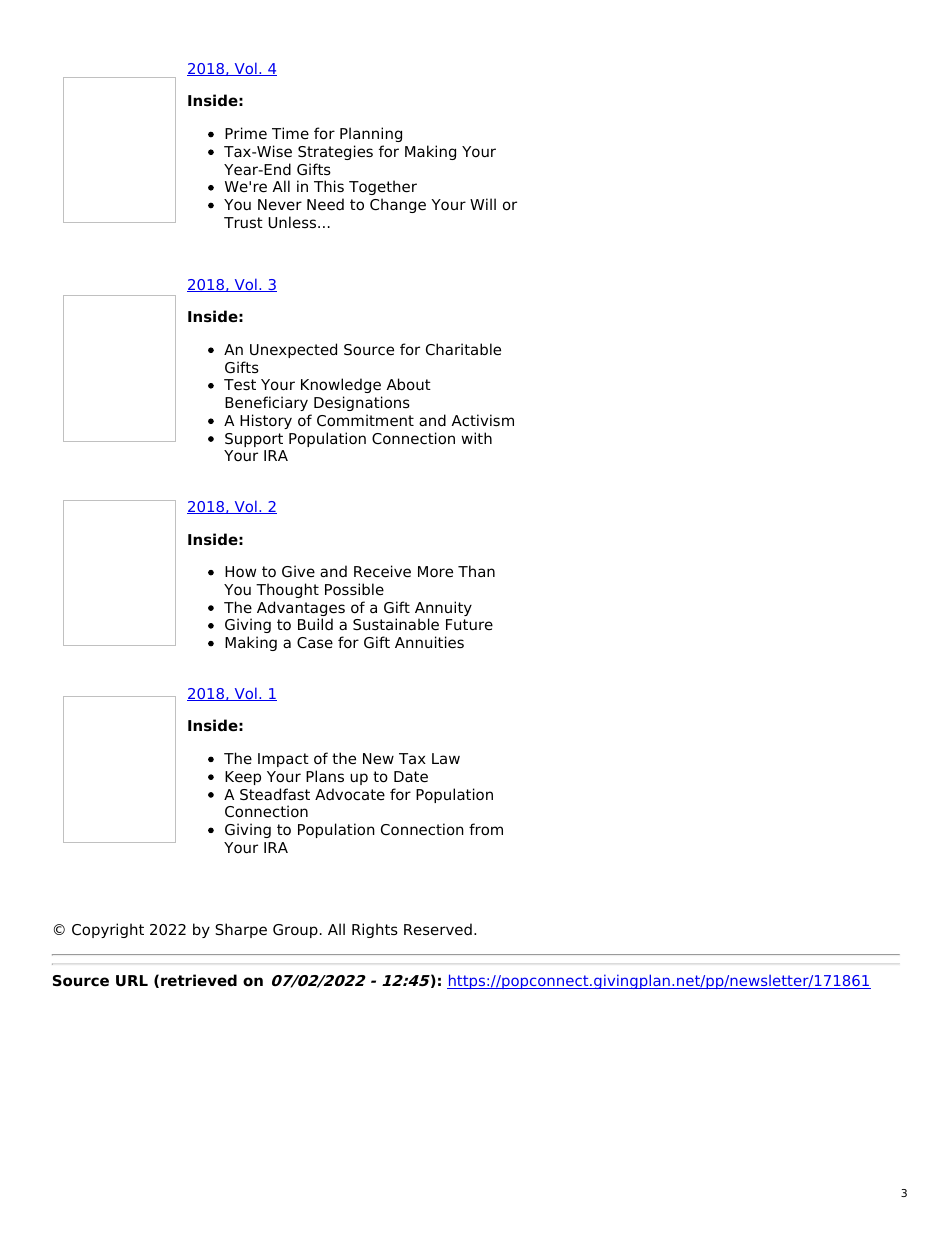 The height and width of the screenshot is (1233, 952). What do you see at coordinates (290, 133) in the screenshot?
I see `Time` at bounding box center [290, 133].
